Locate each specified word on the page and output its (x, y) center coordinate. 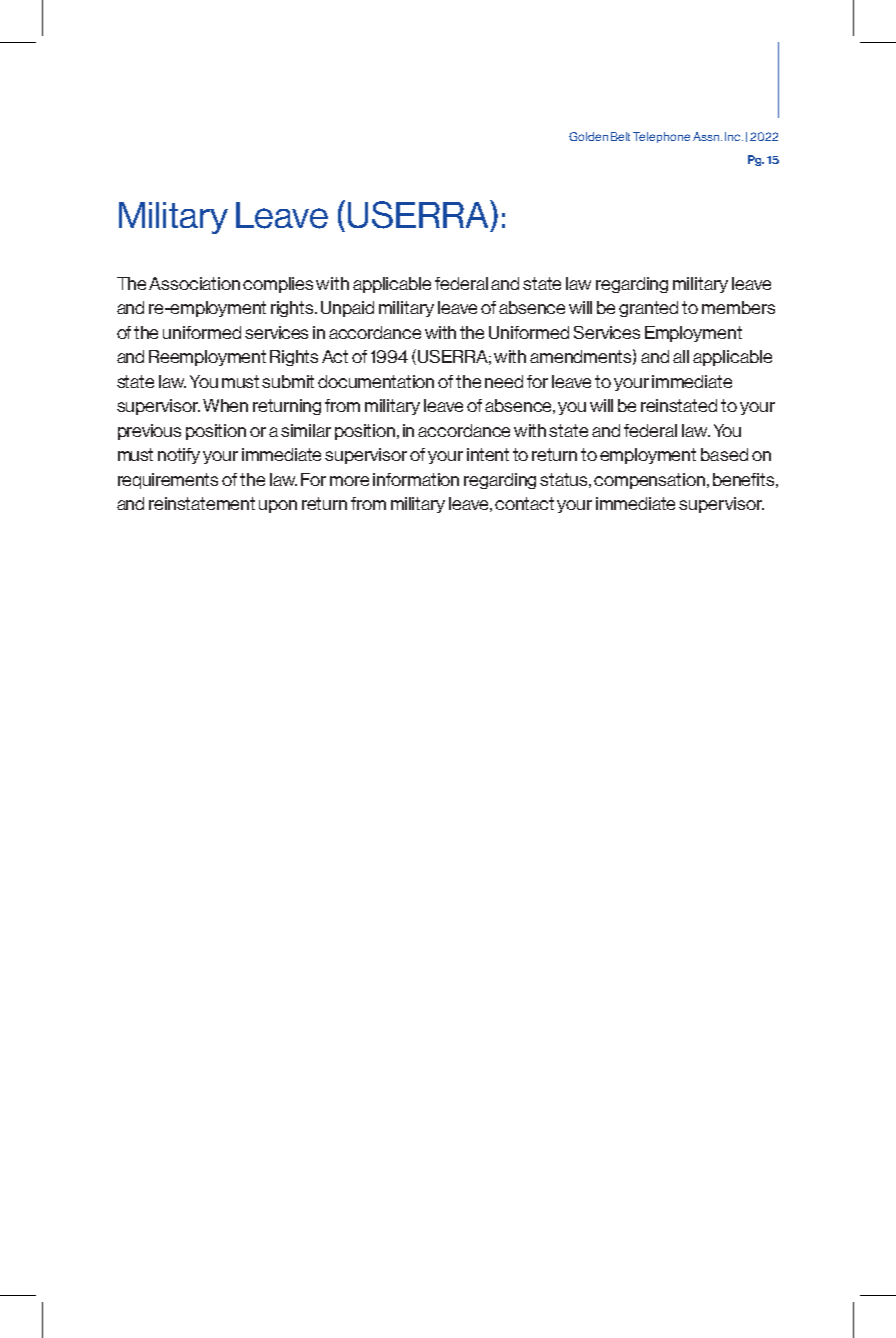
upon (278, 506)
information (416, 479)
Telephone (661, 137)
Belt (620, 136)
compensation (651, 481)
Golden (588, 136)
